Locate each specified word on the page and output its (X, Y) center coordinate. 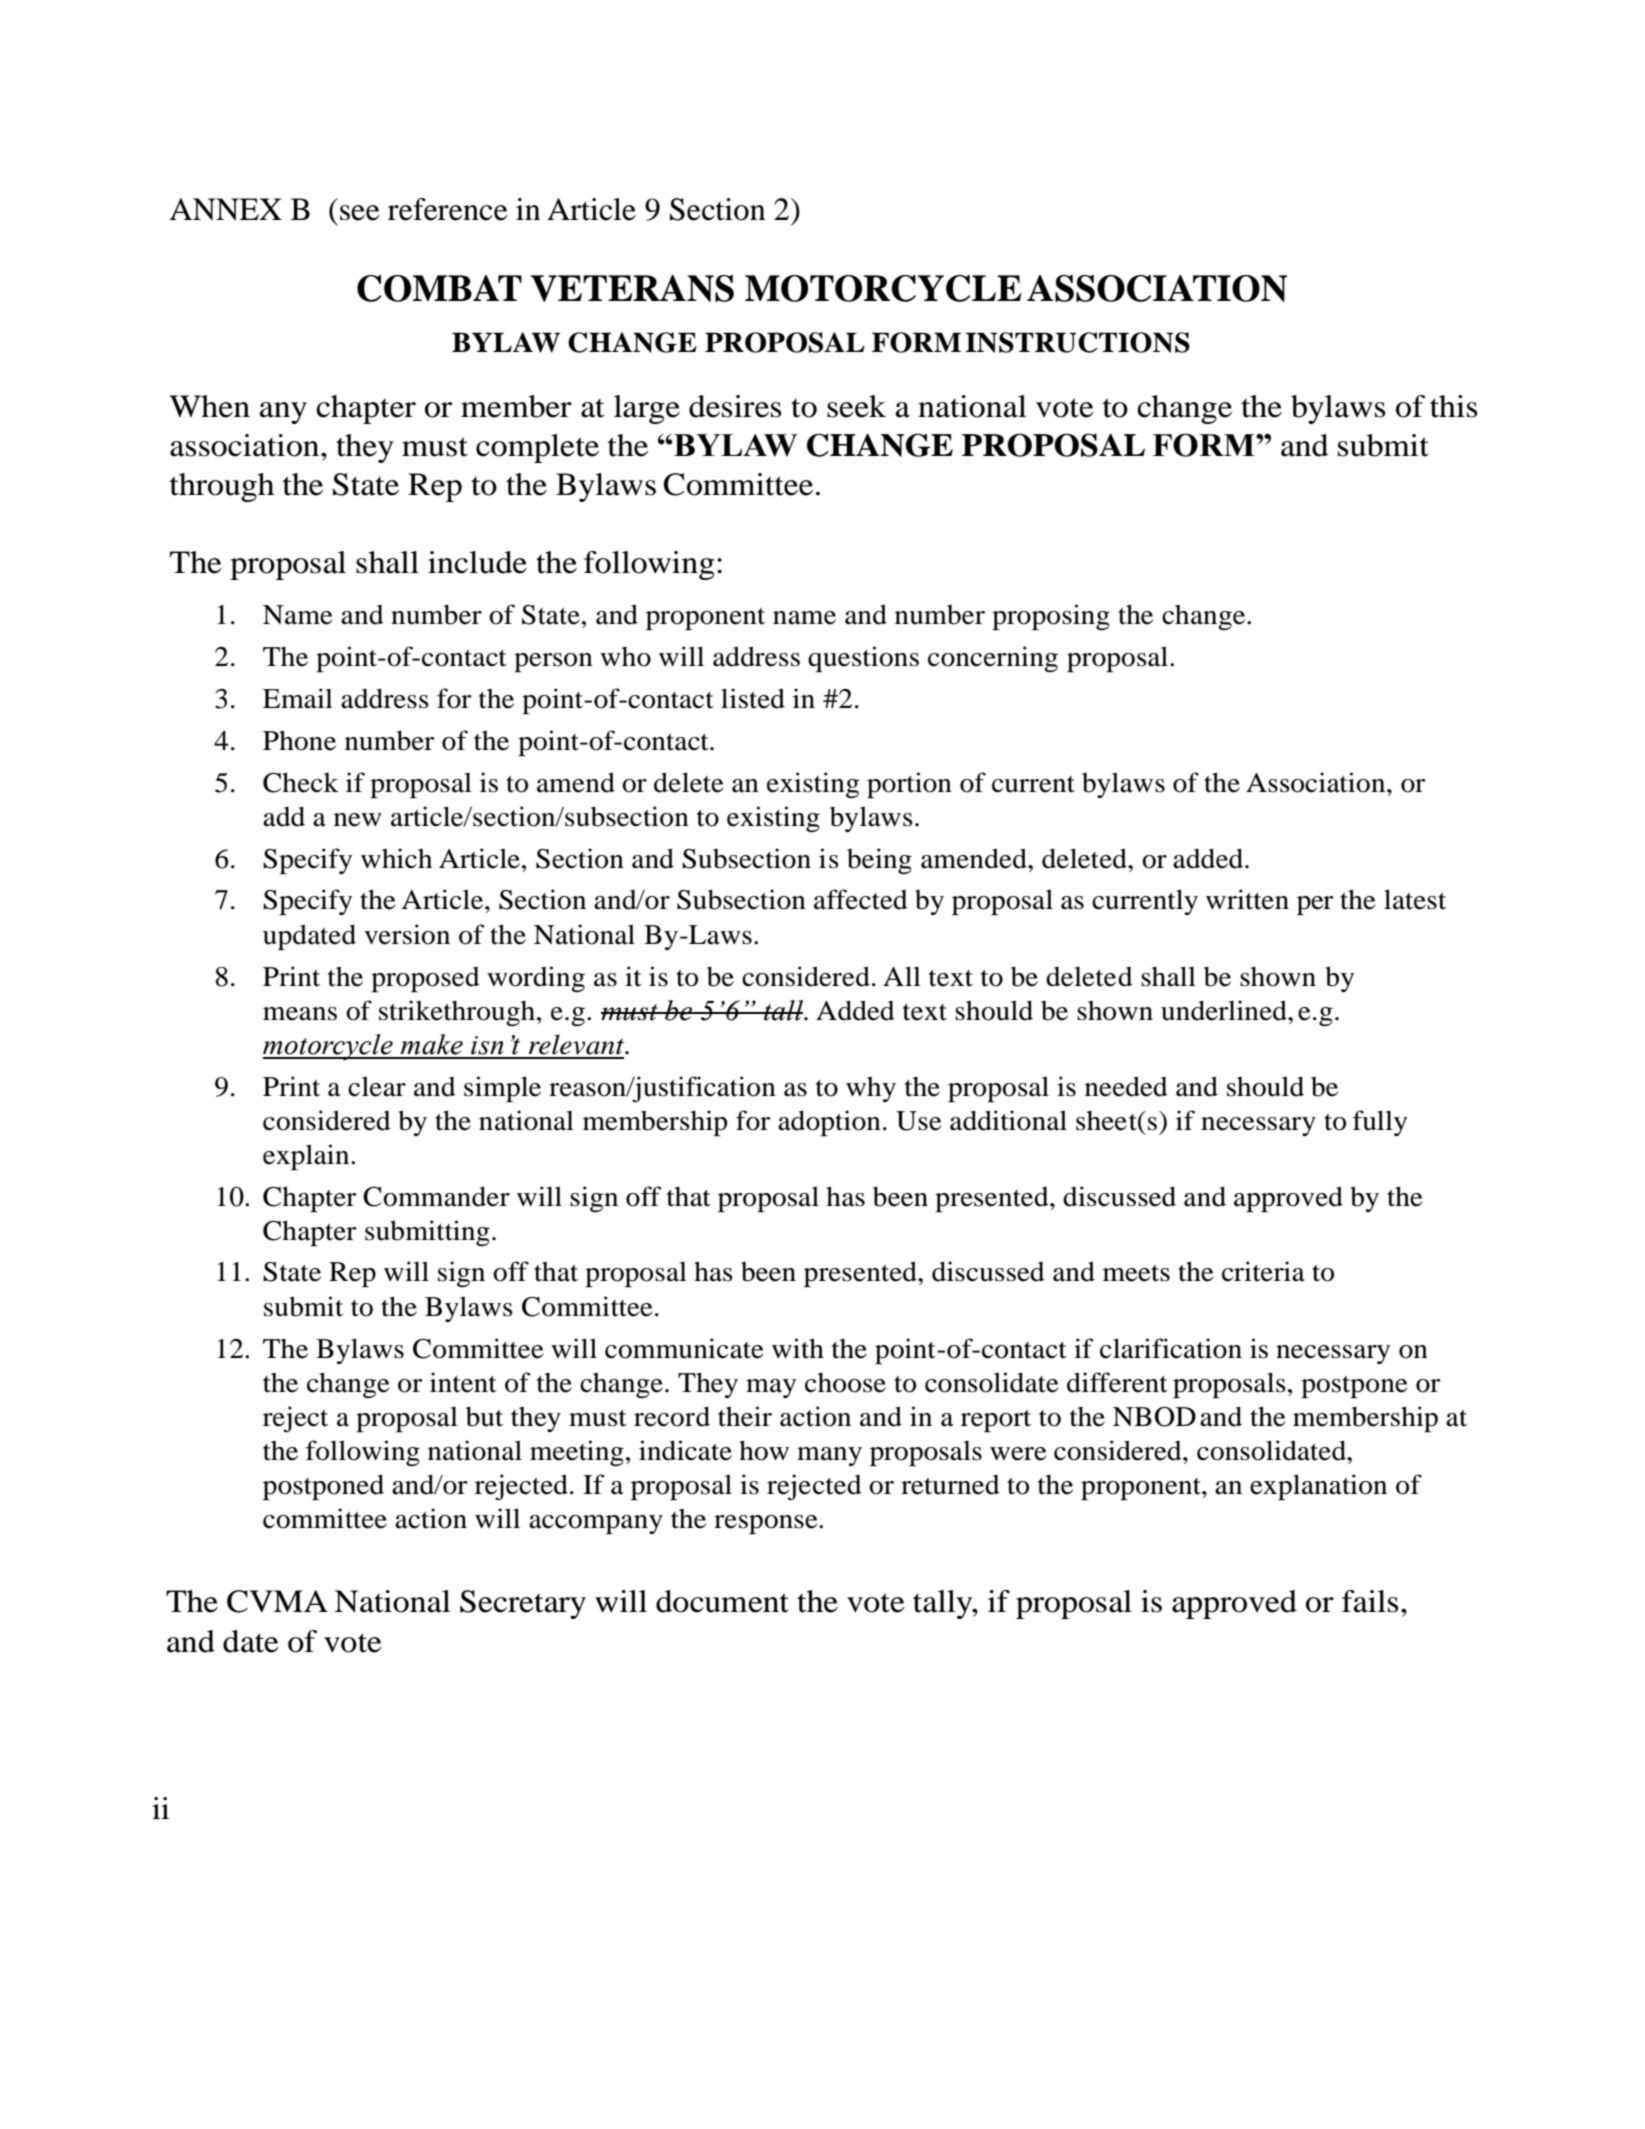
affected (861, 899)
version (407, 934)
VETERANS (632, 288)
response (767, 1524)
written (1247, 899)
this (1454, 406)
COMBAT (439, 288)
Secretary (523, 1604)
